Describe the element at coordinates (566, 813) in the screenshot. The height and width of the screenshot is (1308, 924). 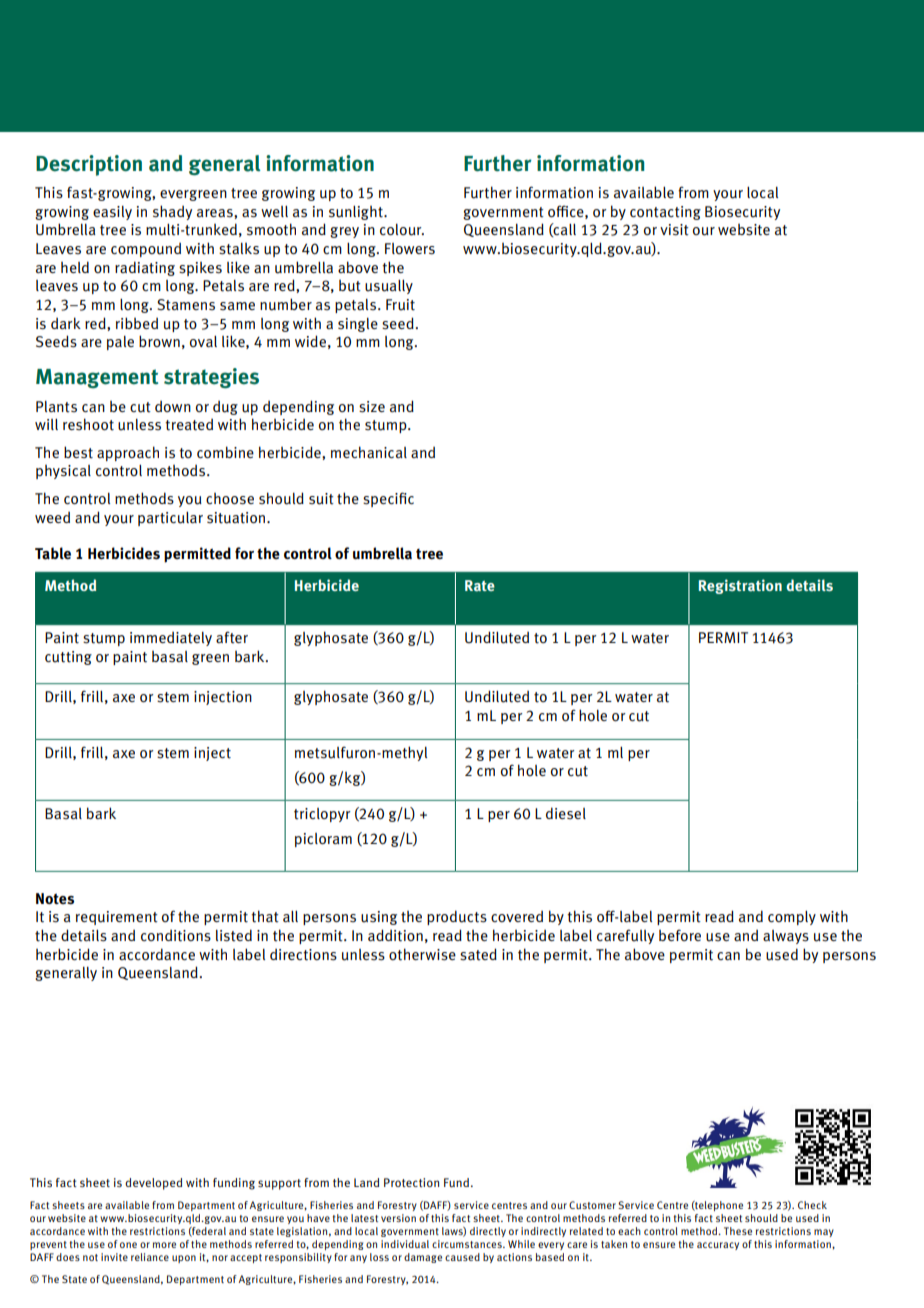
I see `diesel` at that location.
